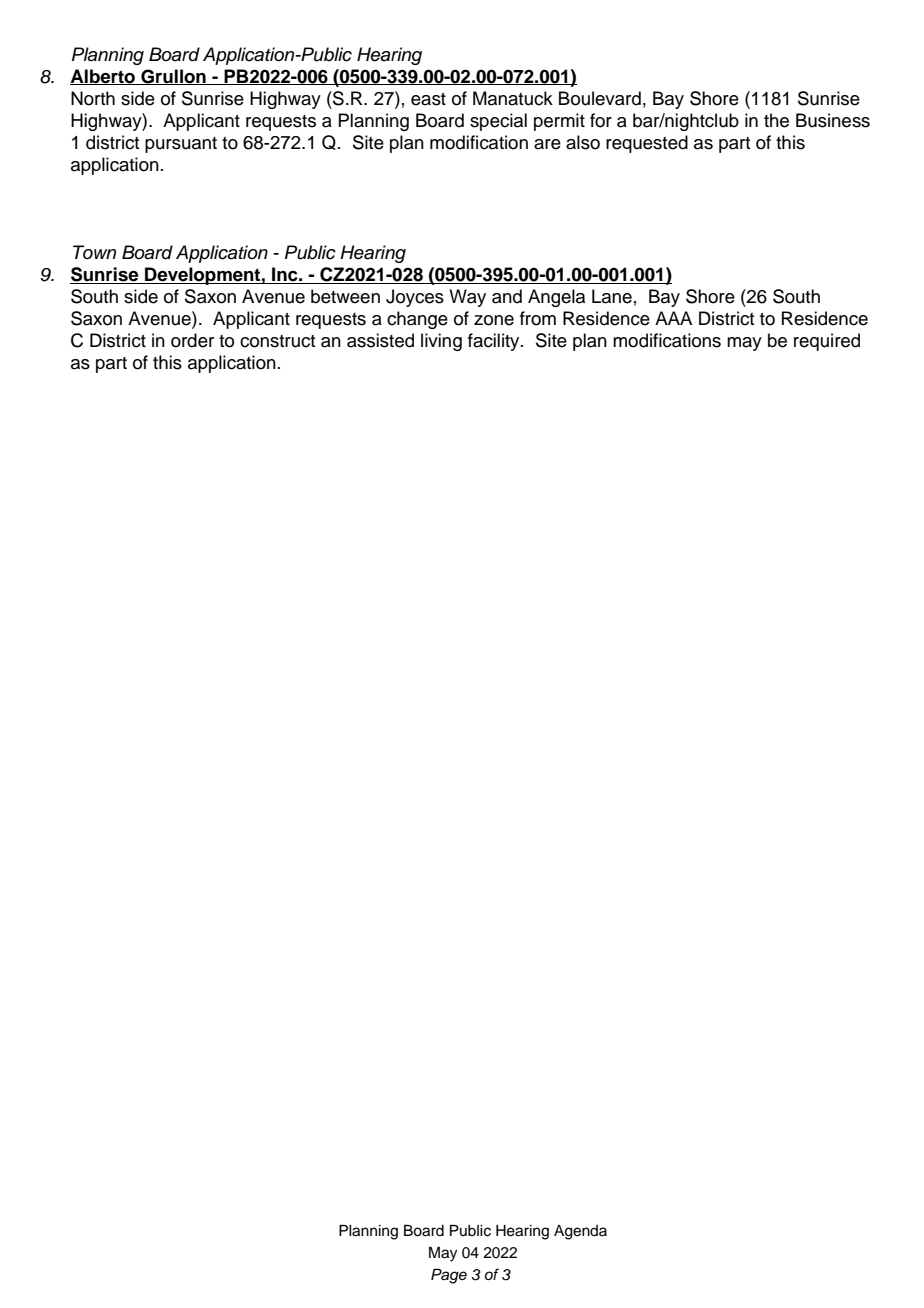  I want to click on Page, so click(449, 1276).
